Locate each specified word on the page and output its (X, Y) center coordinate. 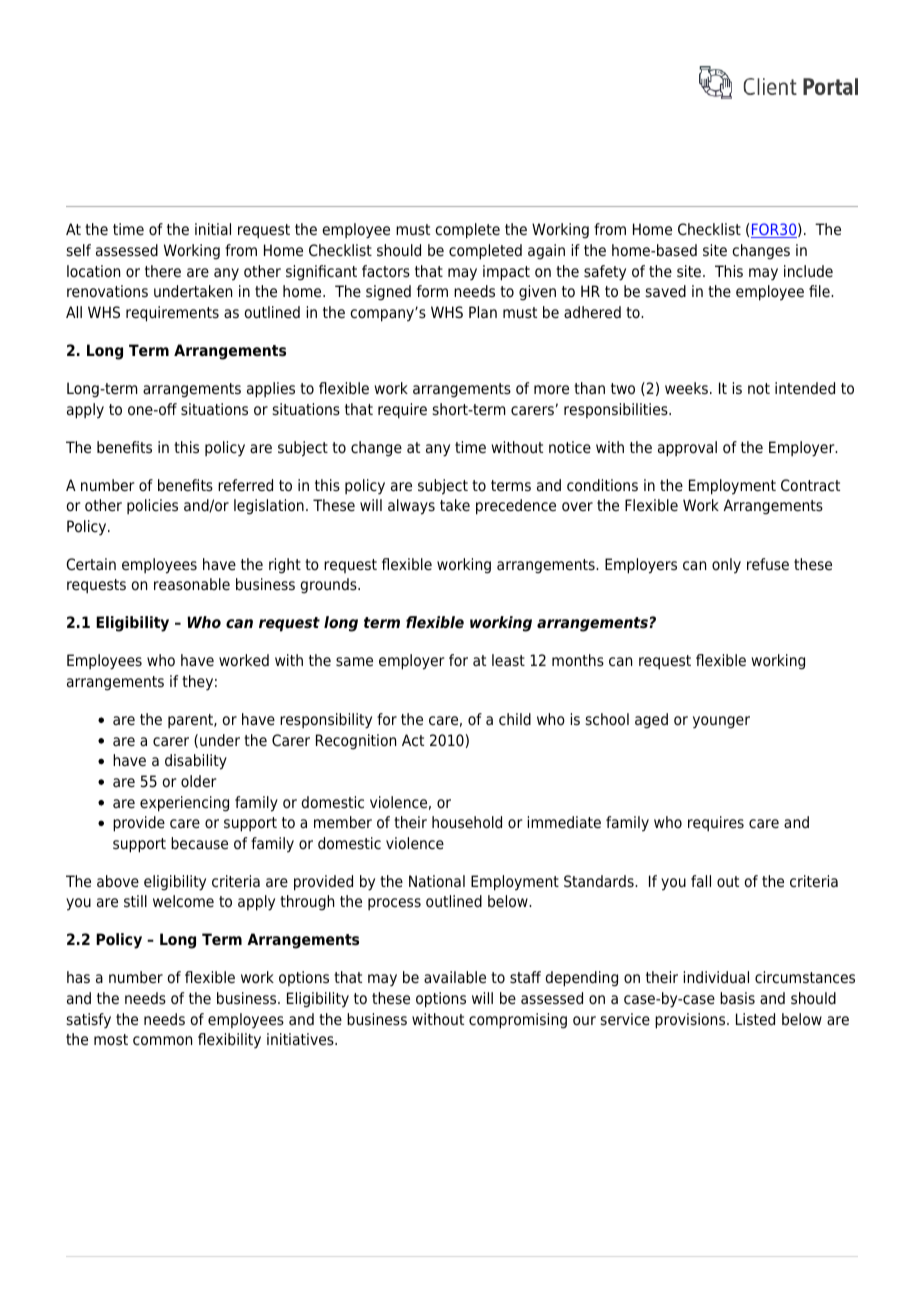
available (455, 977)
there (163, 271)
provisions (691, 1021)
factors (386, 271)
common (162, 1041)
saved (666, 291)
